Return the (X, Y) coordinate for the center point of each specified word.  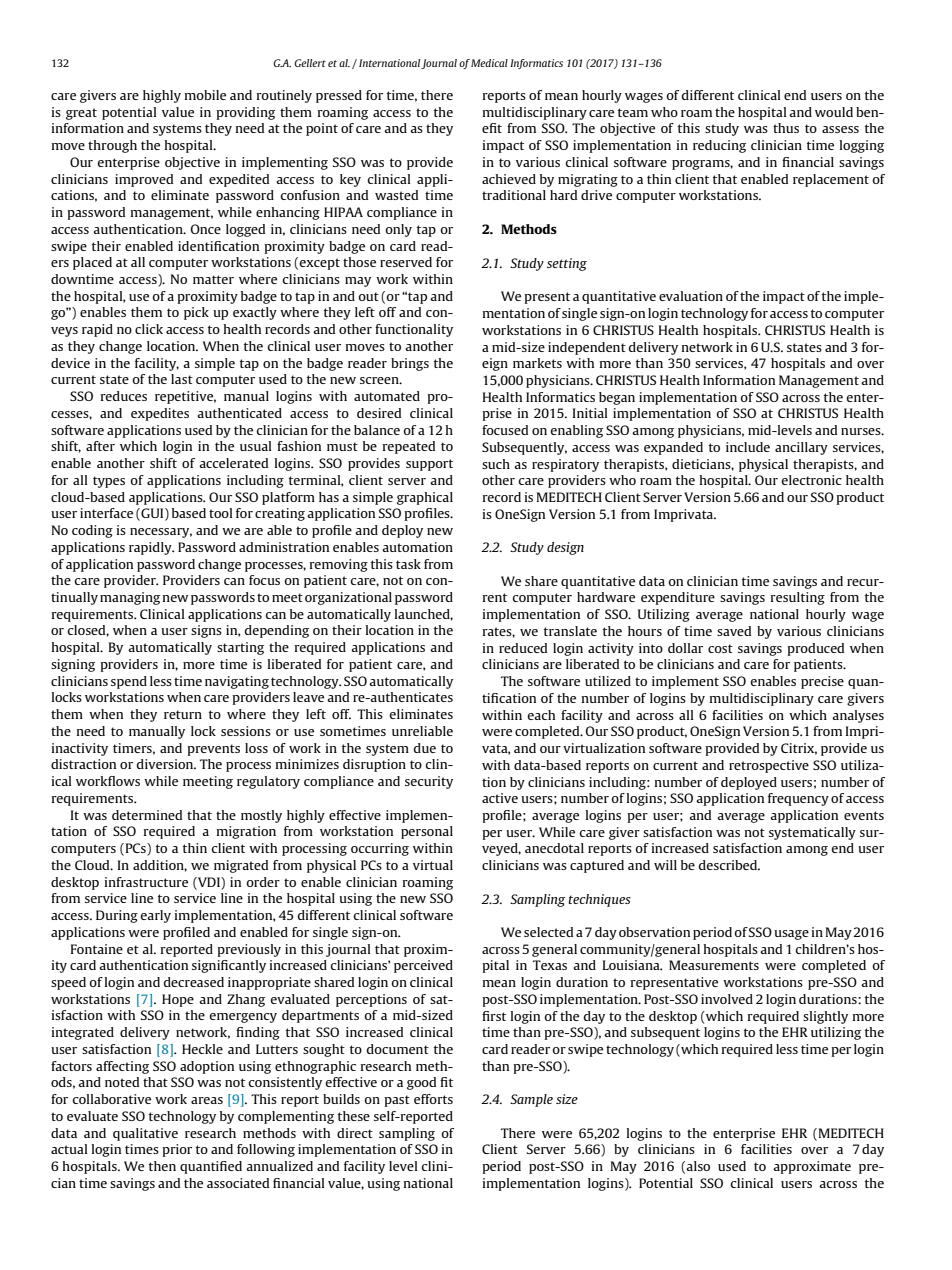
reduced (523, 648)
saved (734, 631)
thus (786, 128)
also (698, 1166)
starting (240, 648)
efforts (433, 1099)
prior (177, 1150)
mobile (205, 95)
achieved (509, 179)
